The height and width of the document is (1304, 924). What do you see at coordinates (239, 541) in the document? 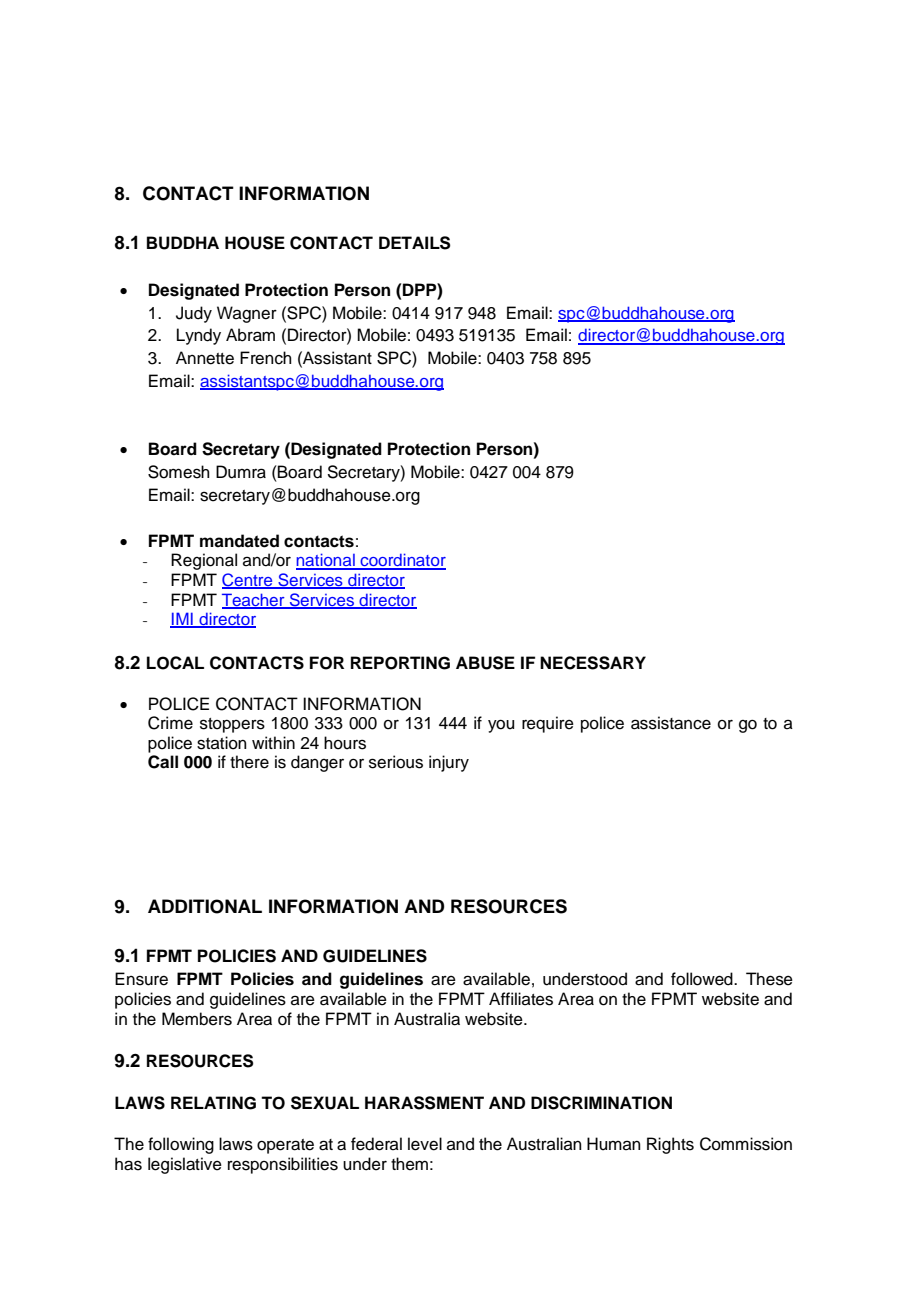
I see `mandated` at bounding box center [239, 541].
